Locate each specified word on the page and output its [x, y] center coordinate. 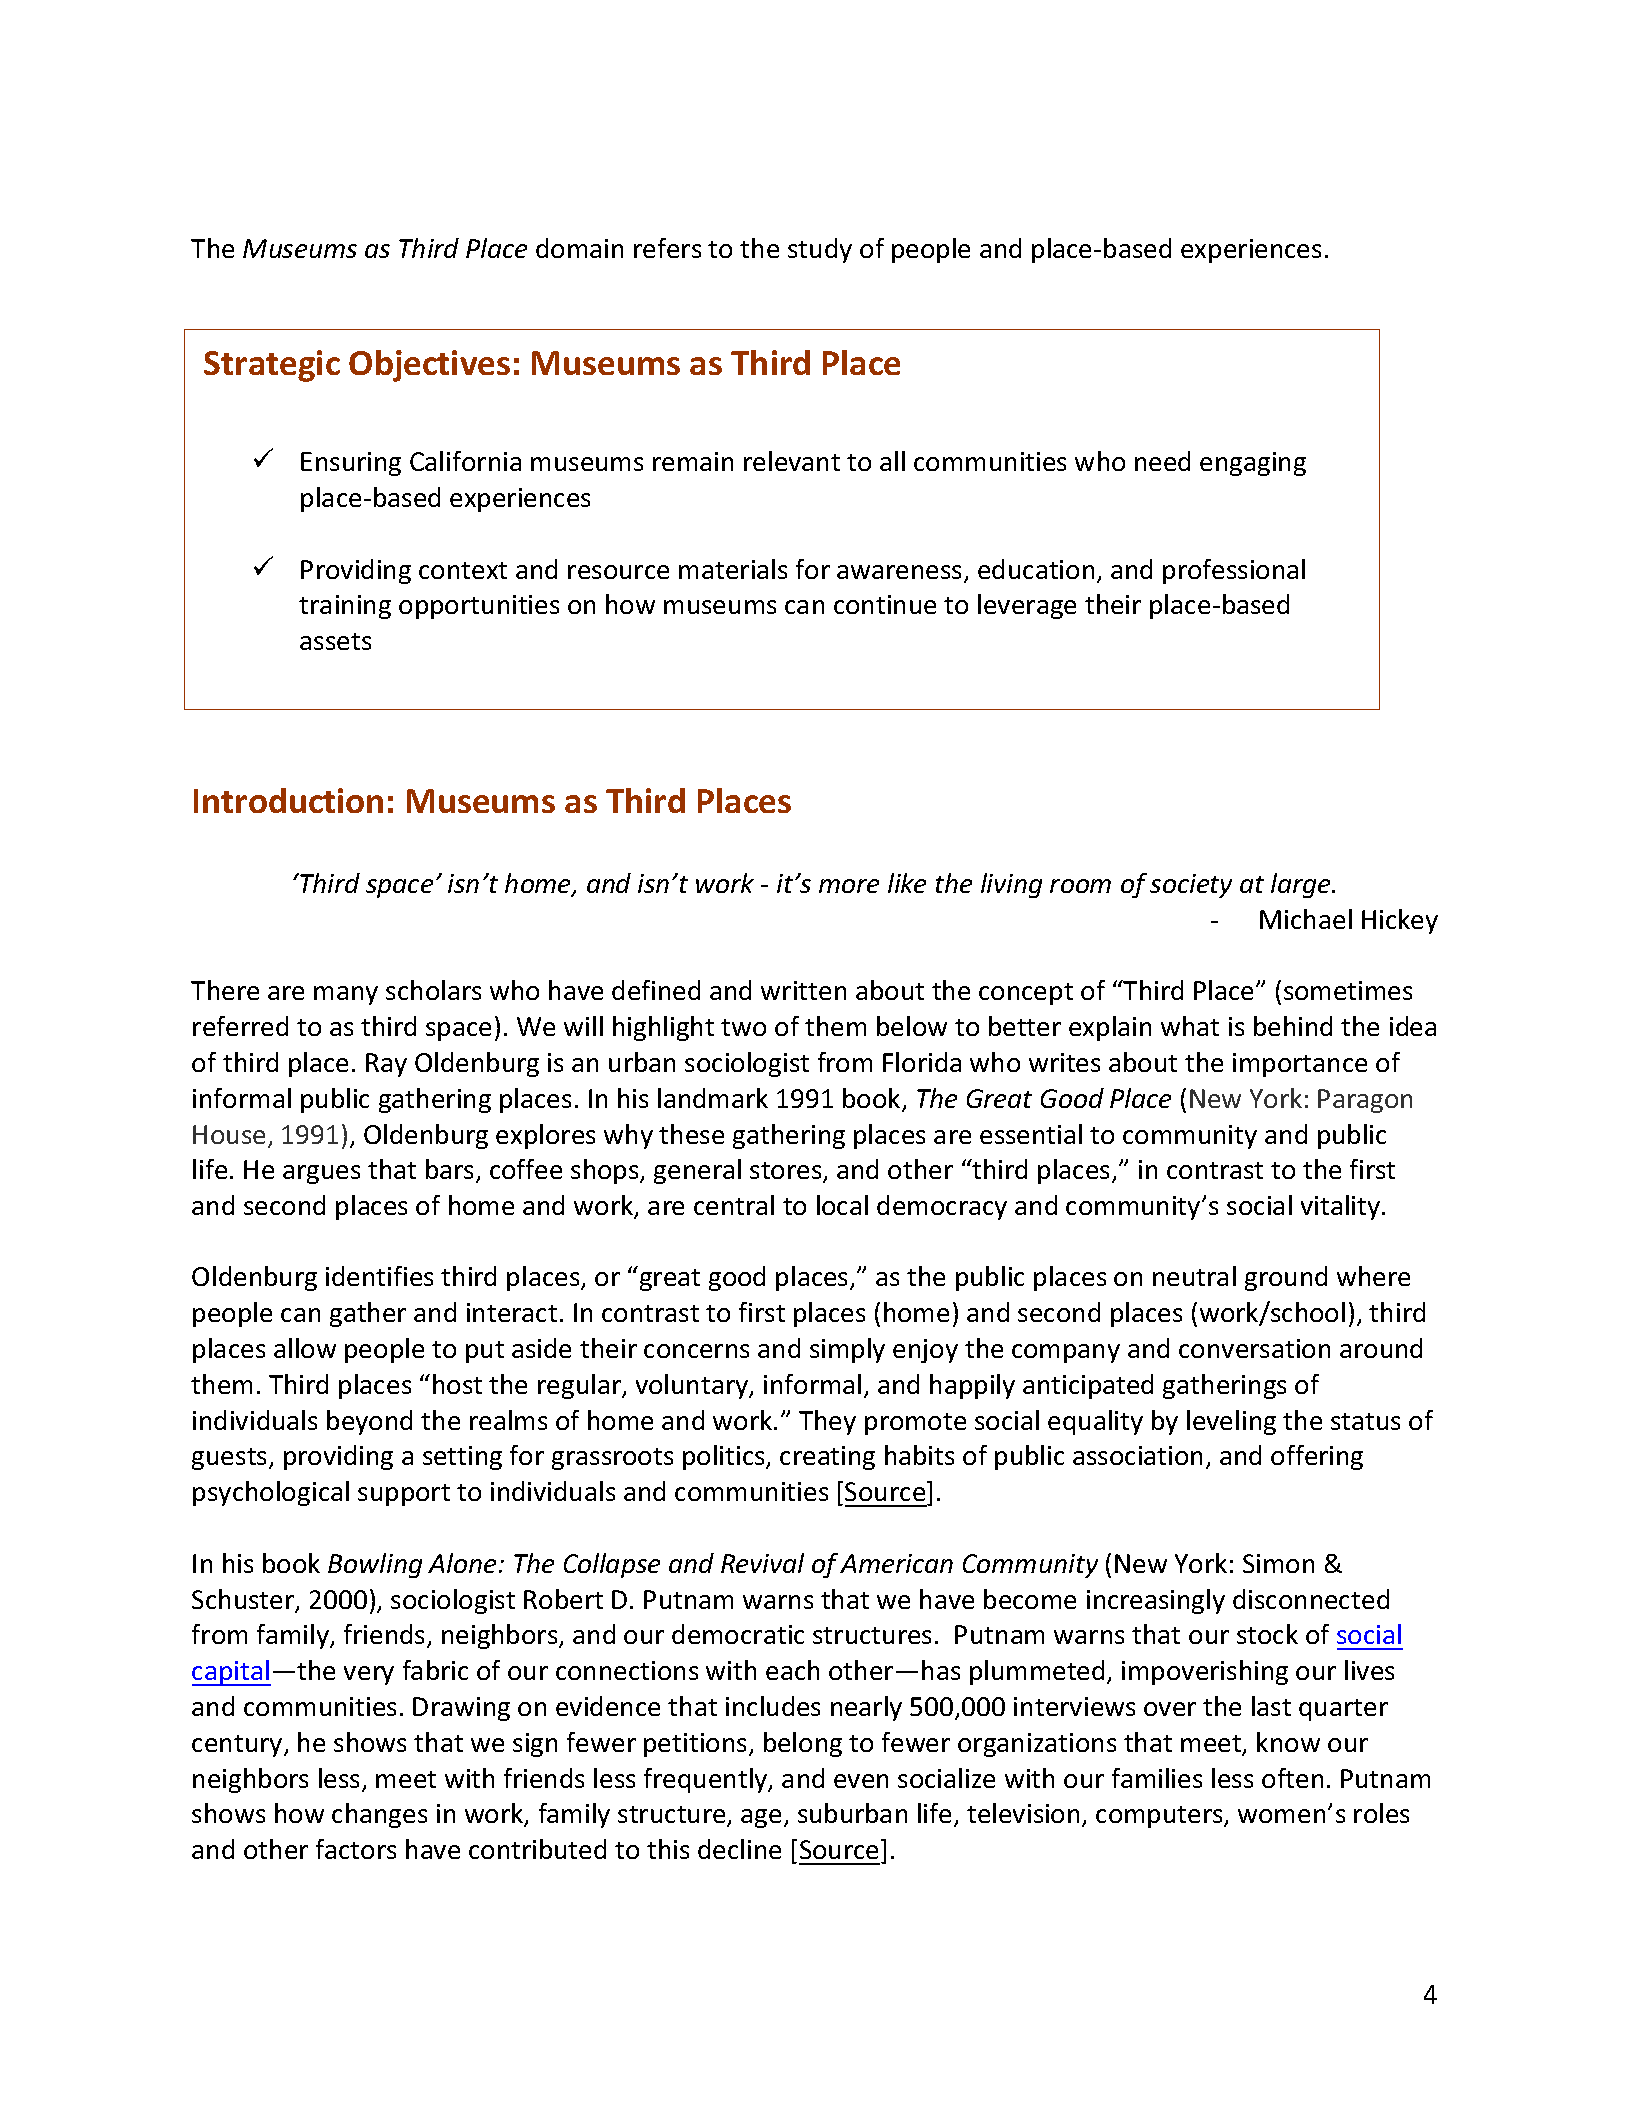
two [743, 1027]
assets [335, 641]
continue [885, 604]
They [827, 1422]
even [861, 1781]
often [1292, 1778]
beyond [369, 1422]
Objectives [429, 366]
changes [379, 1815]
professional [1234, 571]
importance [1300, 1065]
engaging [1253, 464]
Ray [386, 1065]
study [820, 250]
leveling [1231, 1422]
